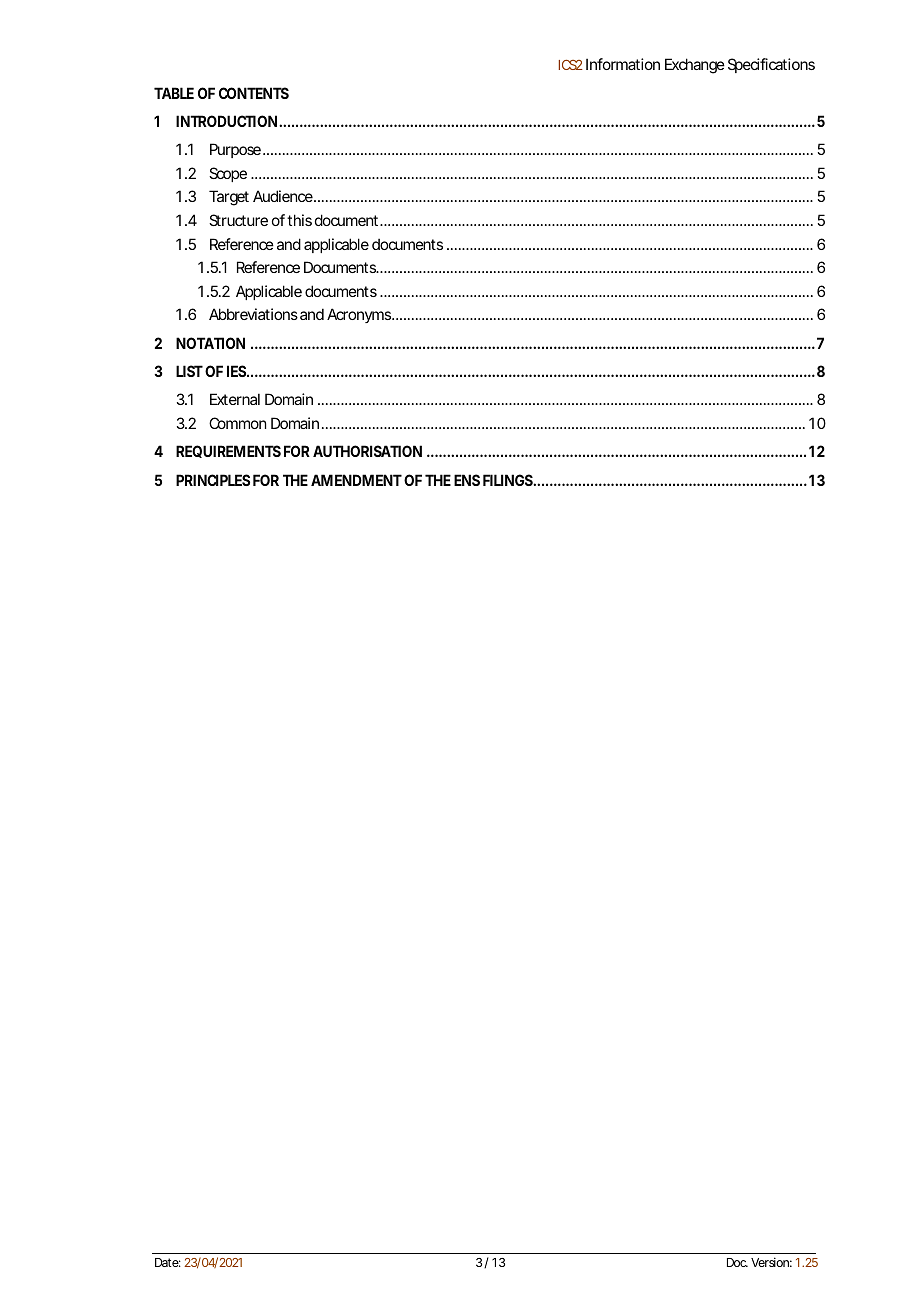  I want to click on Structure, so click(238, 220).
